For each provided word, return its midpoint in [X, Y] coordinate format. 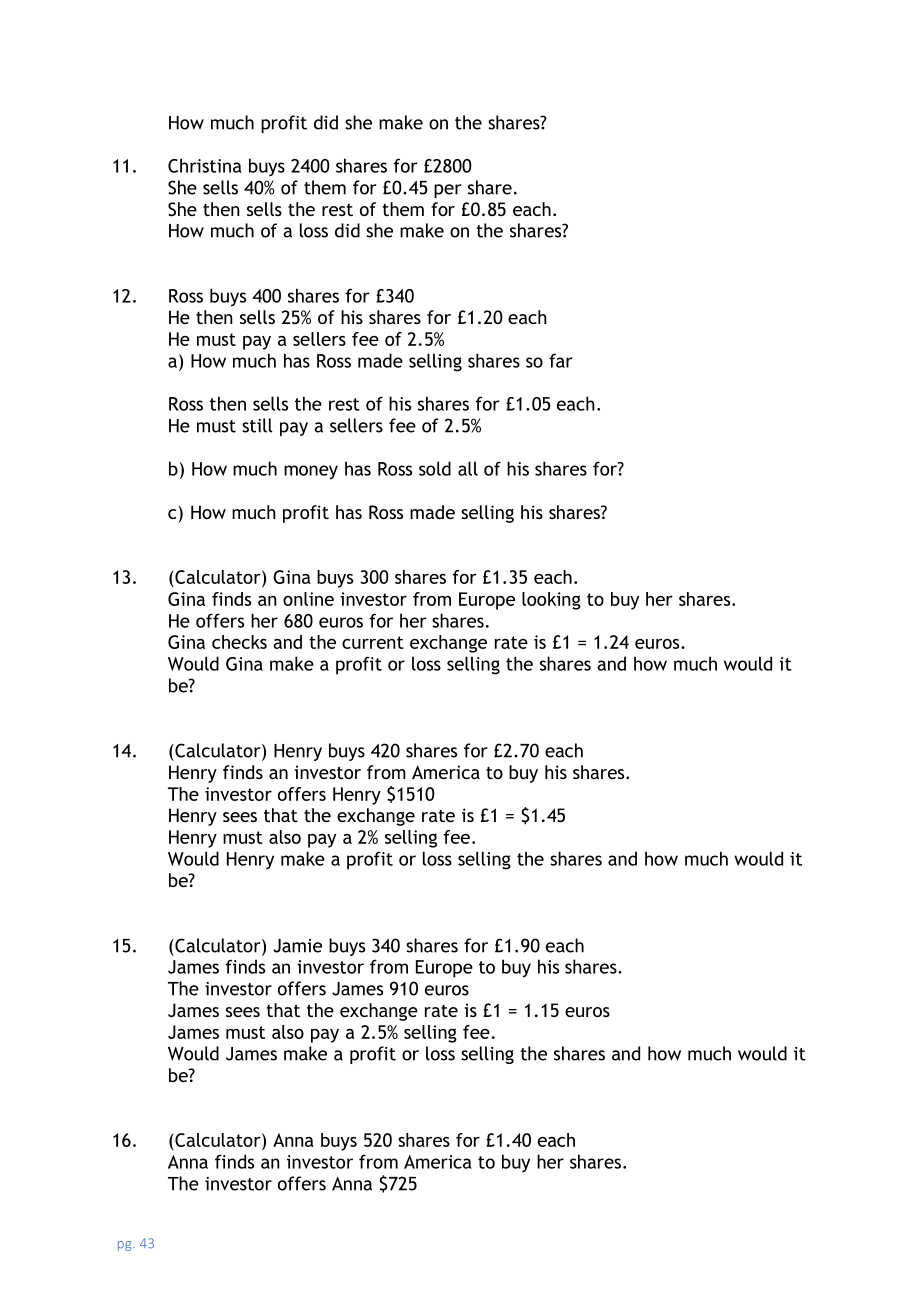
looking [551, 601]
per [448, 191]
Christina [205, 165]
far [560, 360]
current [373, 642]
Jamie [297, 946]
